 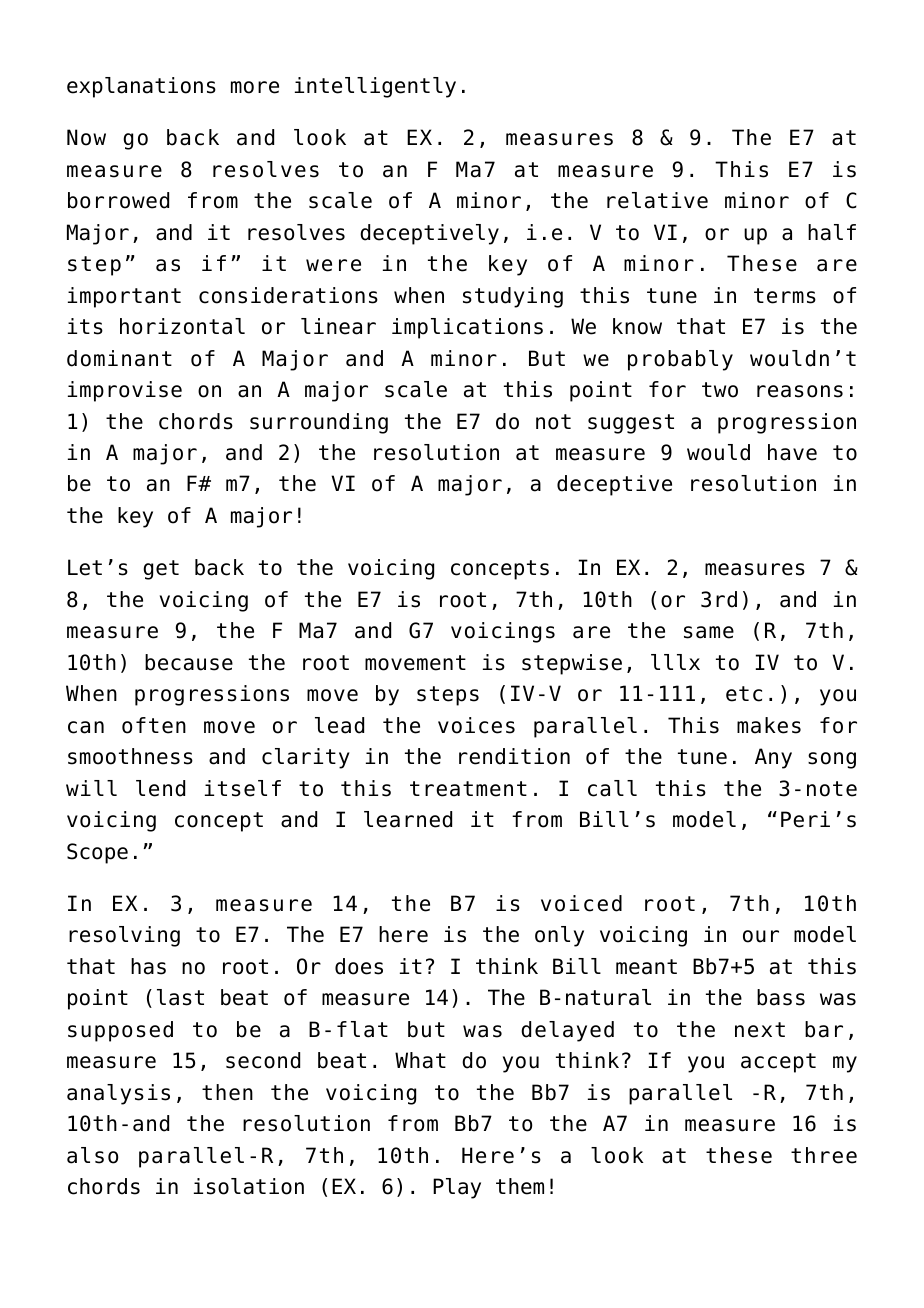 I want to click on explanations, so click(x=141, y=87).
